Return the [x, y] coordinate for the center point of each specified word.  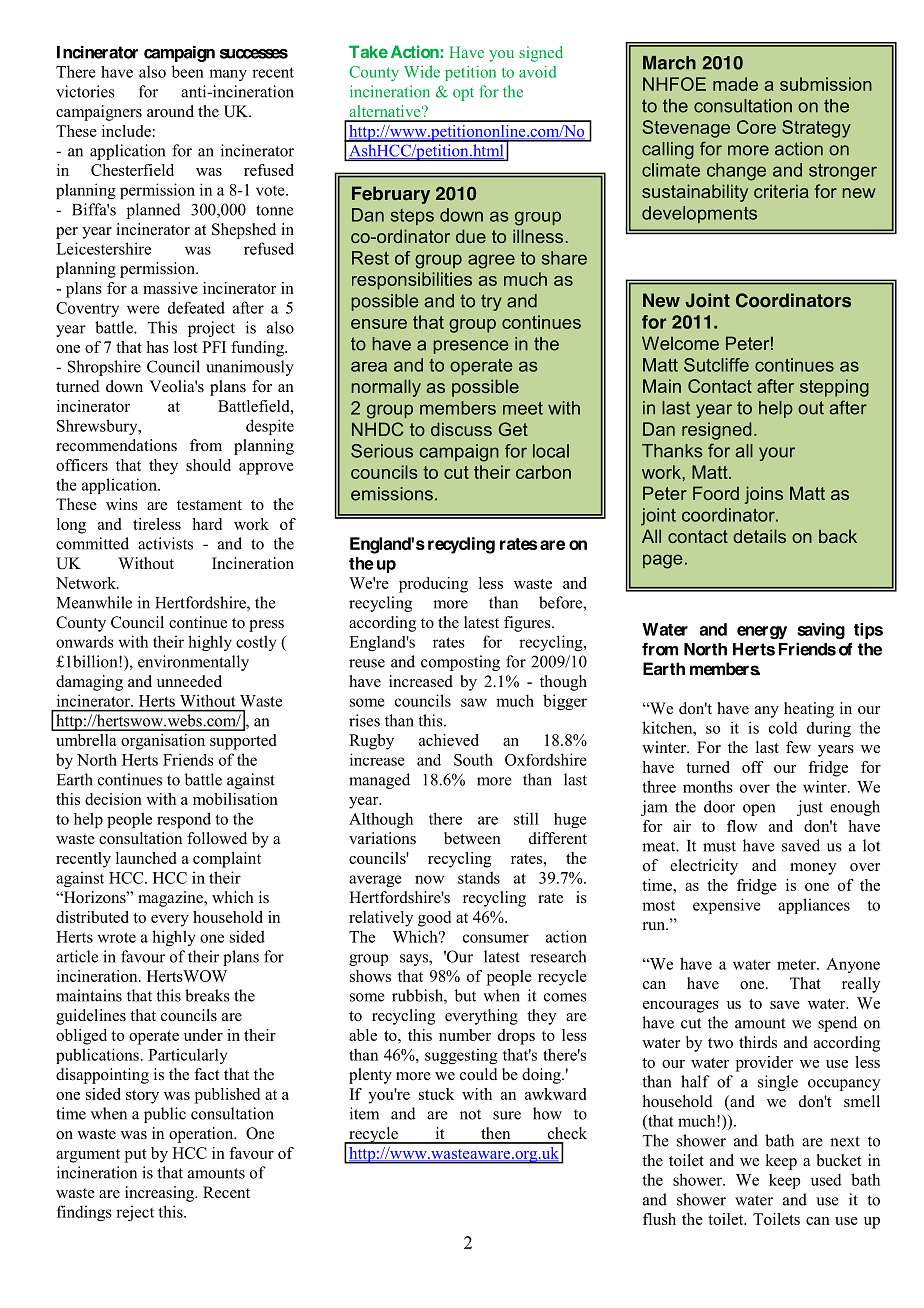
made [735, 84]
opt [463, 94]
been [188, 71]
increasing [161, 1194]
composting [460, 663]
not [470, 1114]
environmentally [193, 663]
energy [762, 633]
